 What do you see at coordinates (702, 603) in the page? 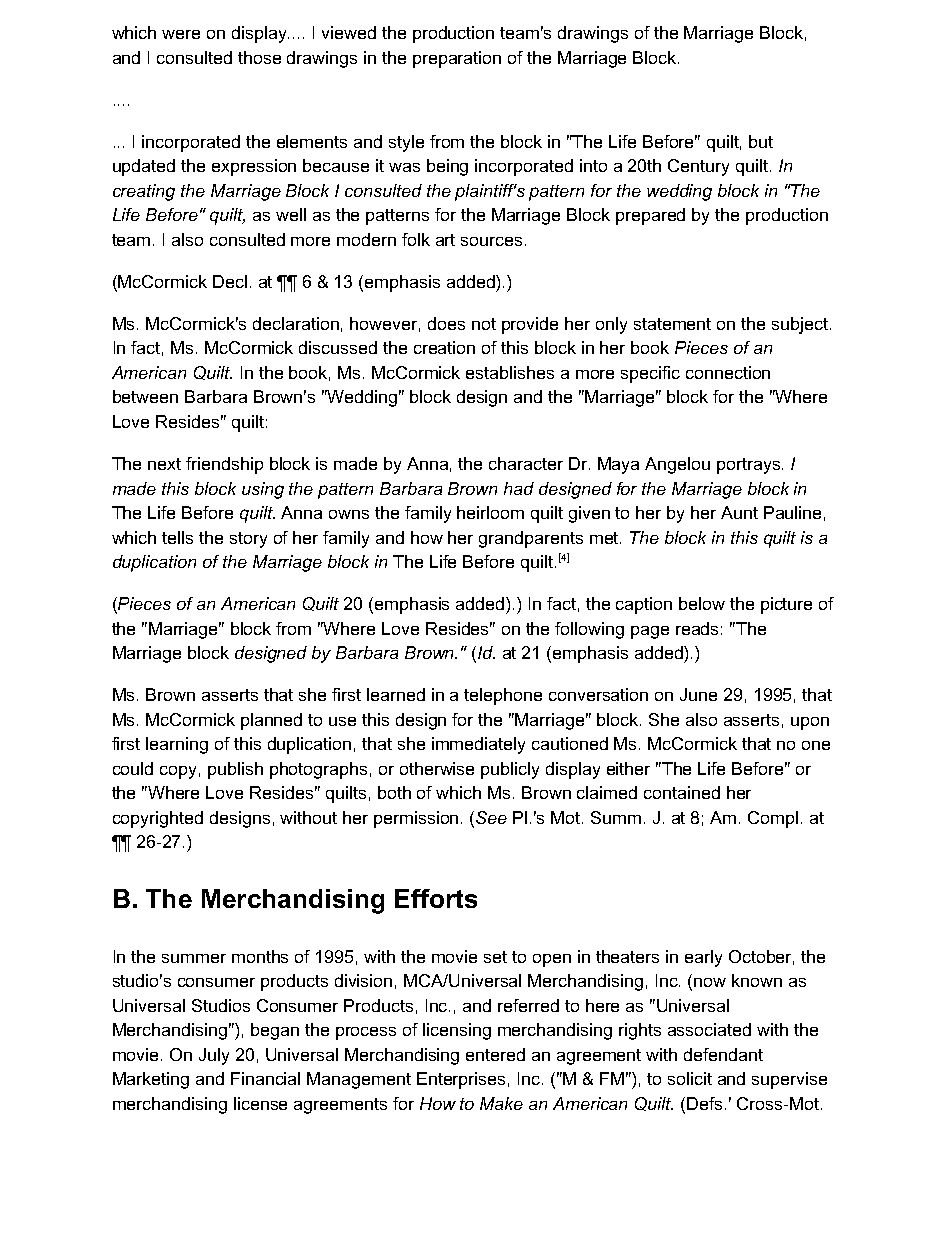
I see `below` at bounding box center [702, 603].
